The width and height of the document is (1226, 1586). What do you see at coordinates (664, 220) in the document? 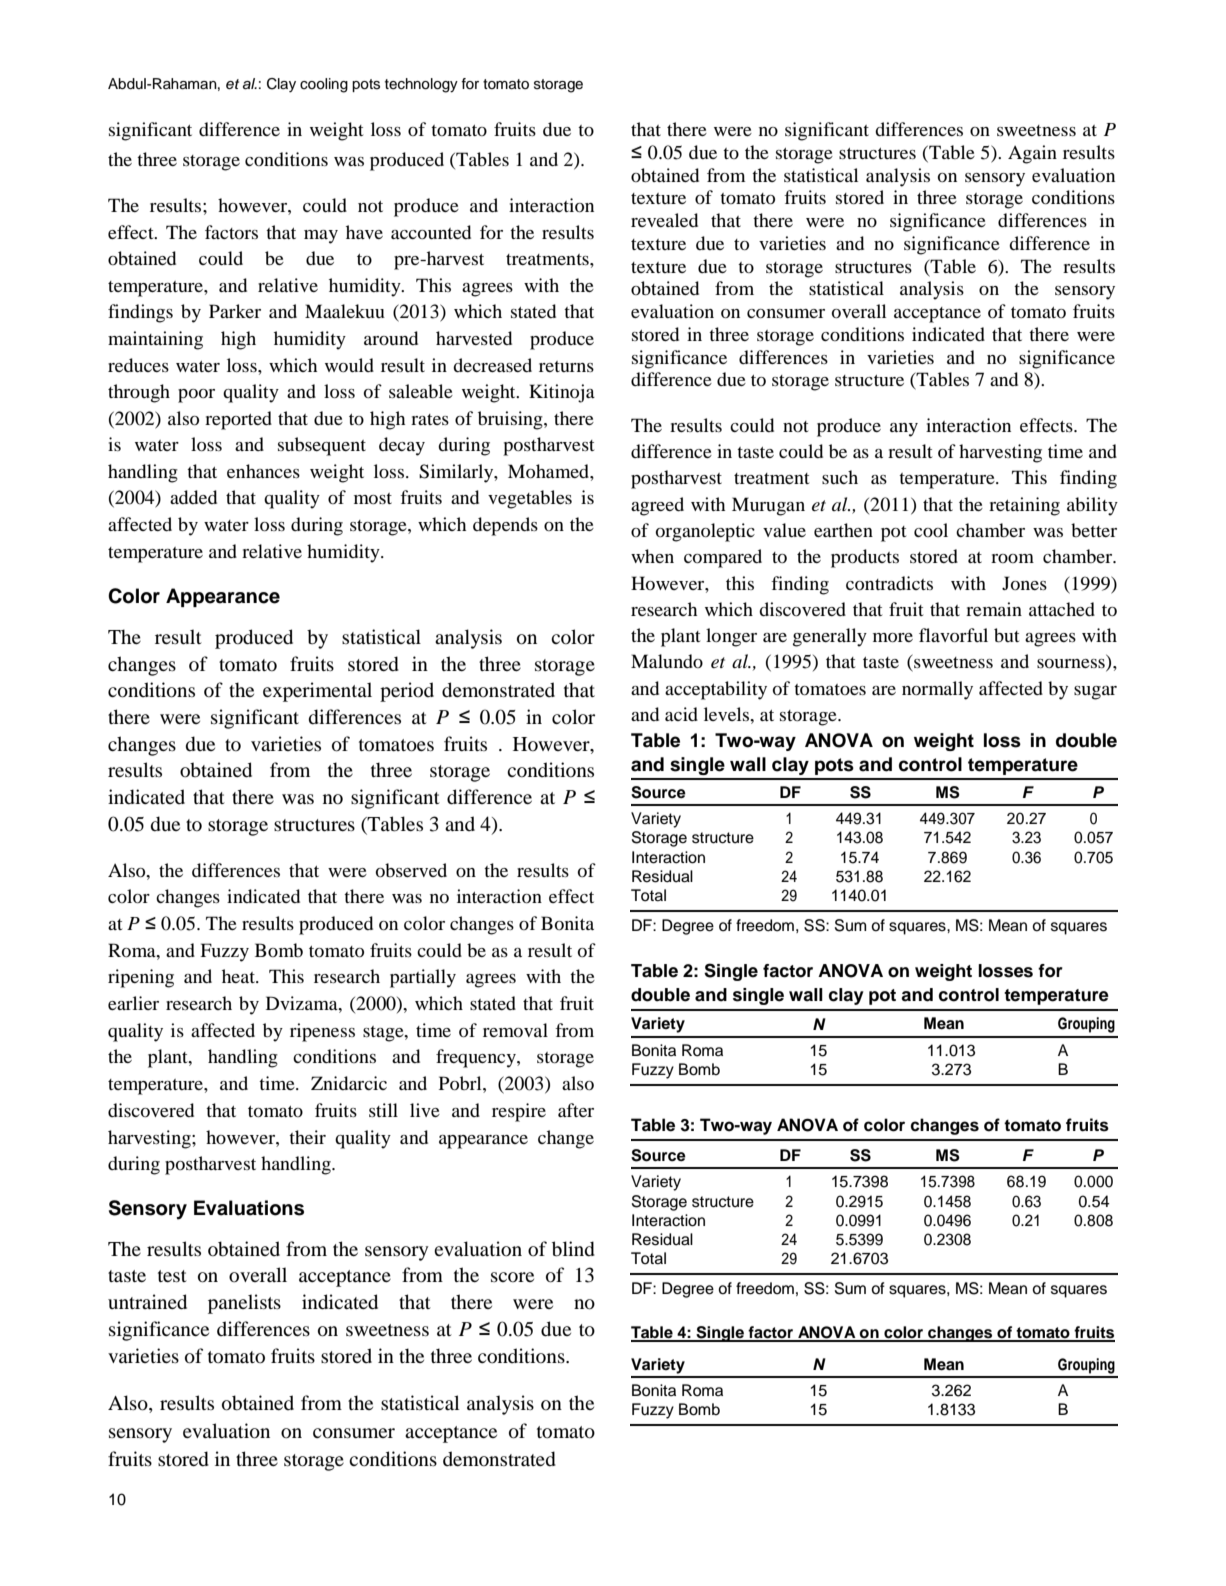
I see `revealed` at bounding box center [664, 220].
